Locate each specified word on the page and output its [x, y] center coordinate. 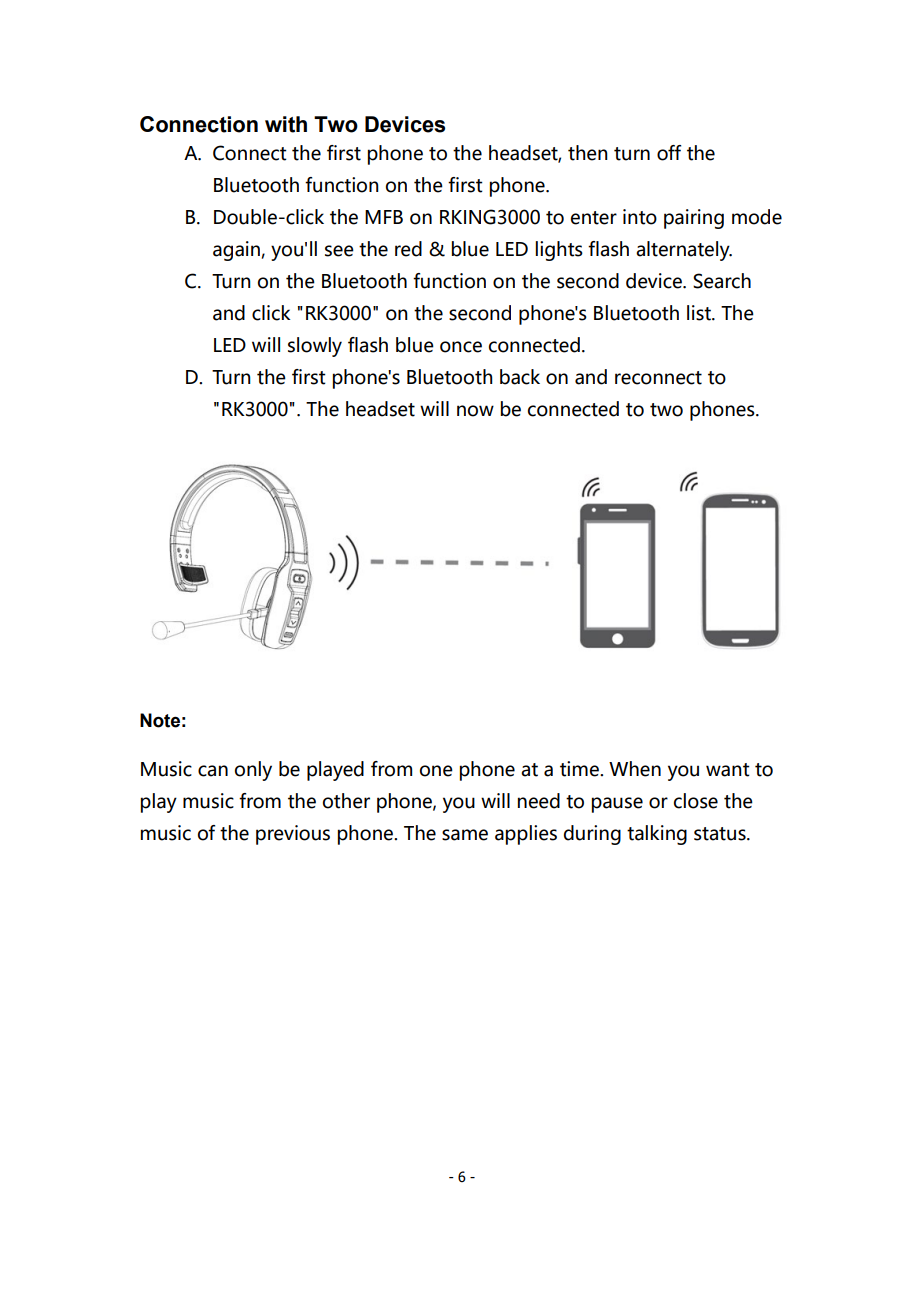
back [520, 377]
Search [722, 281]
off [669, 153]
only [253, 771]
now [475, 411]
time [580, 769]
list [700, 313]
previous [293, 835]
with [286, 124]
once [461, 347]
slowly [315, 347]
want [728, 770]
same [465, 835]
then [588, 153]
